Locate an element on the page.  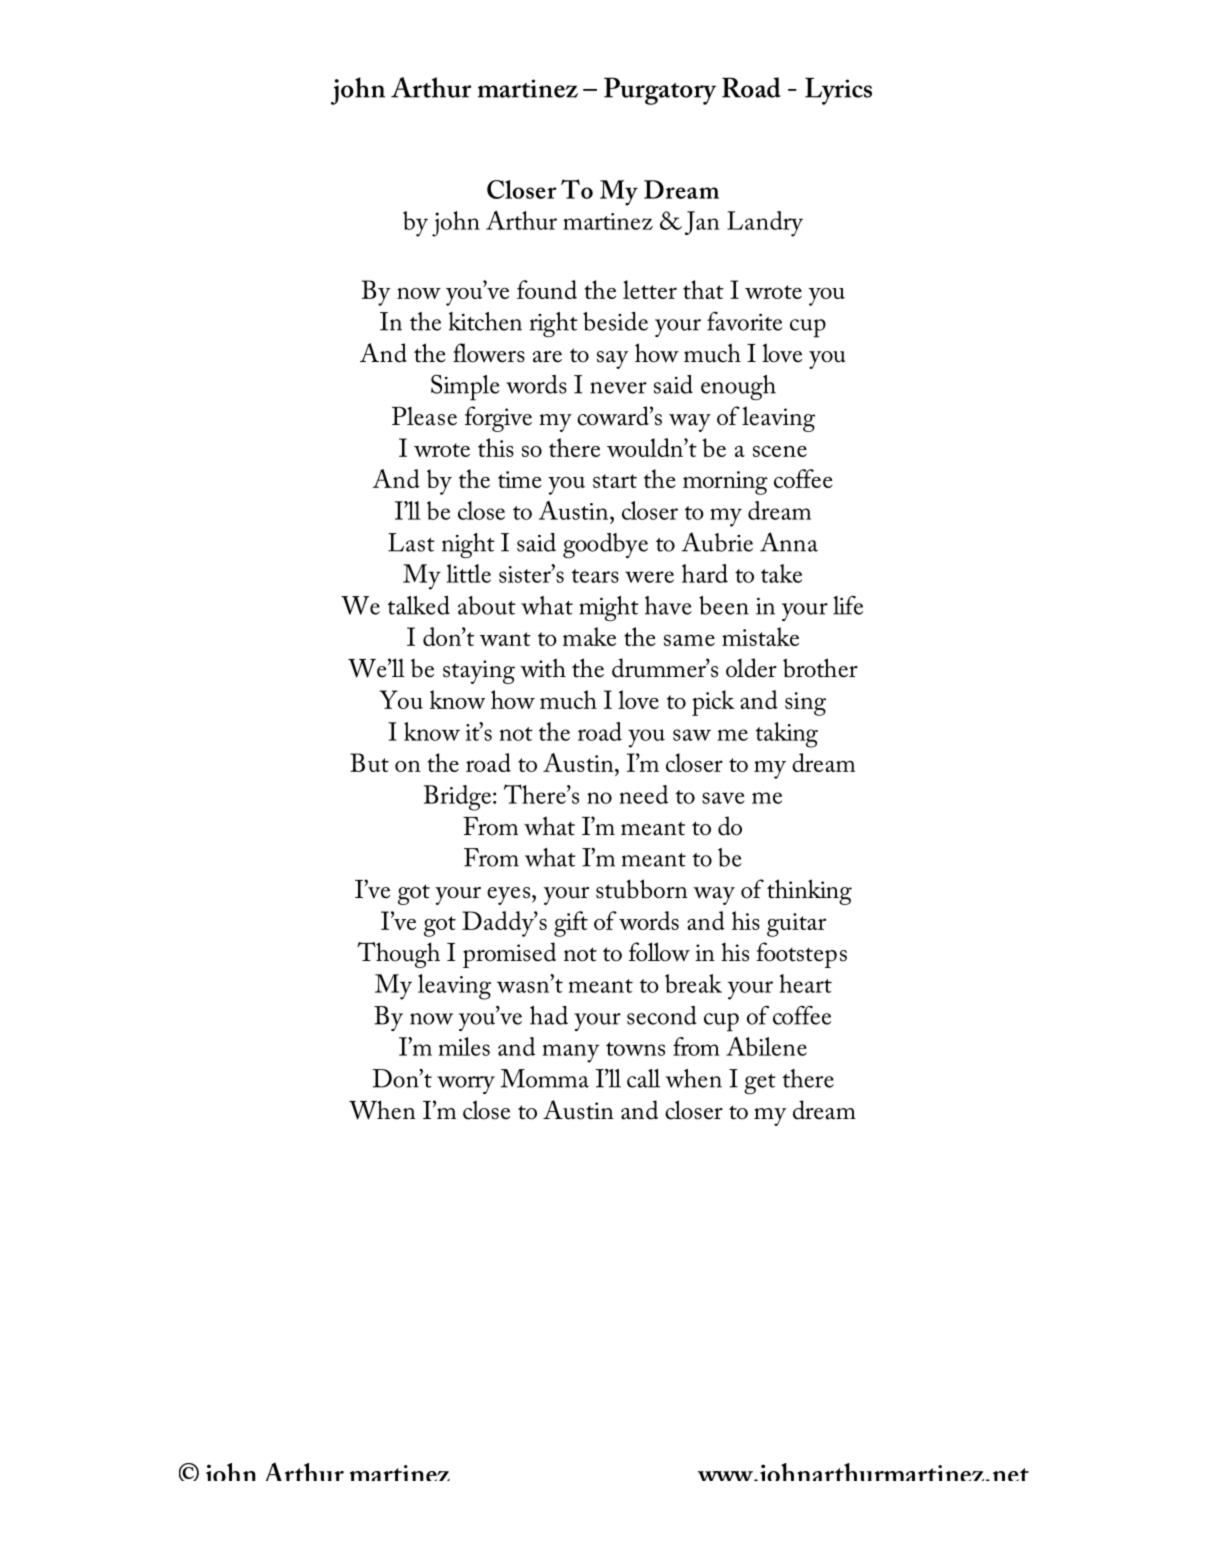
tears is located at coordinates (595, 576).
